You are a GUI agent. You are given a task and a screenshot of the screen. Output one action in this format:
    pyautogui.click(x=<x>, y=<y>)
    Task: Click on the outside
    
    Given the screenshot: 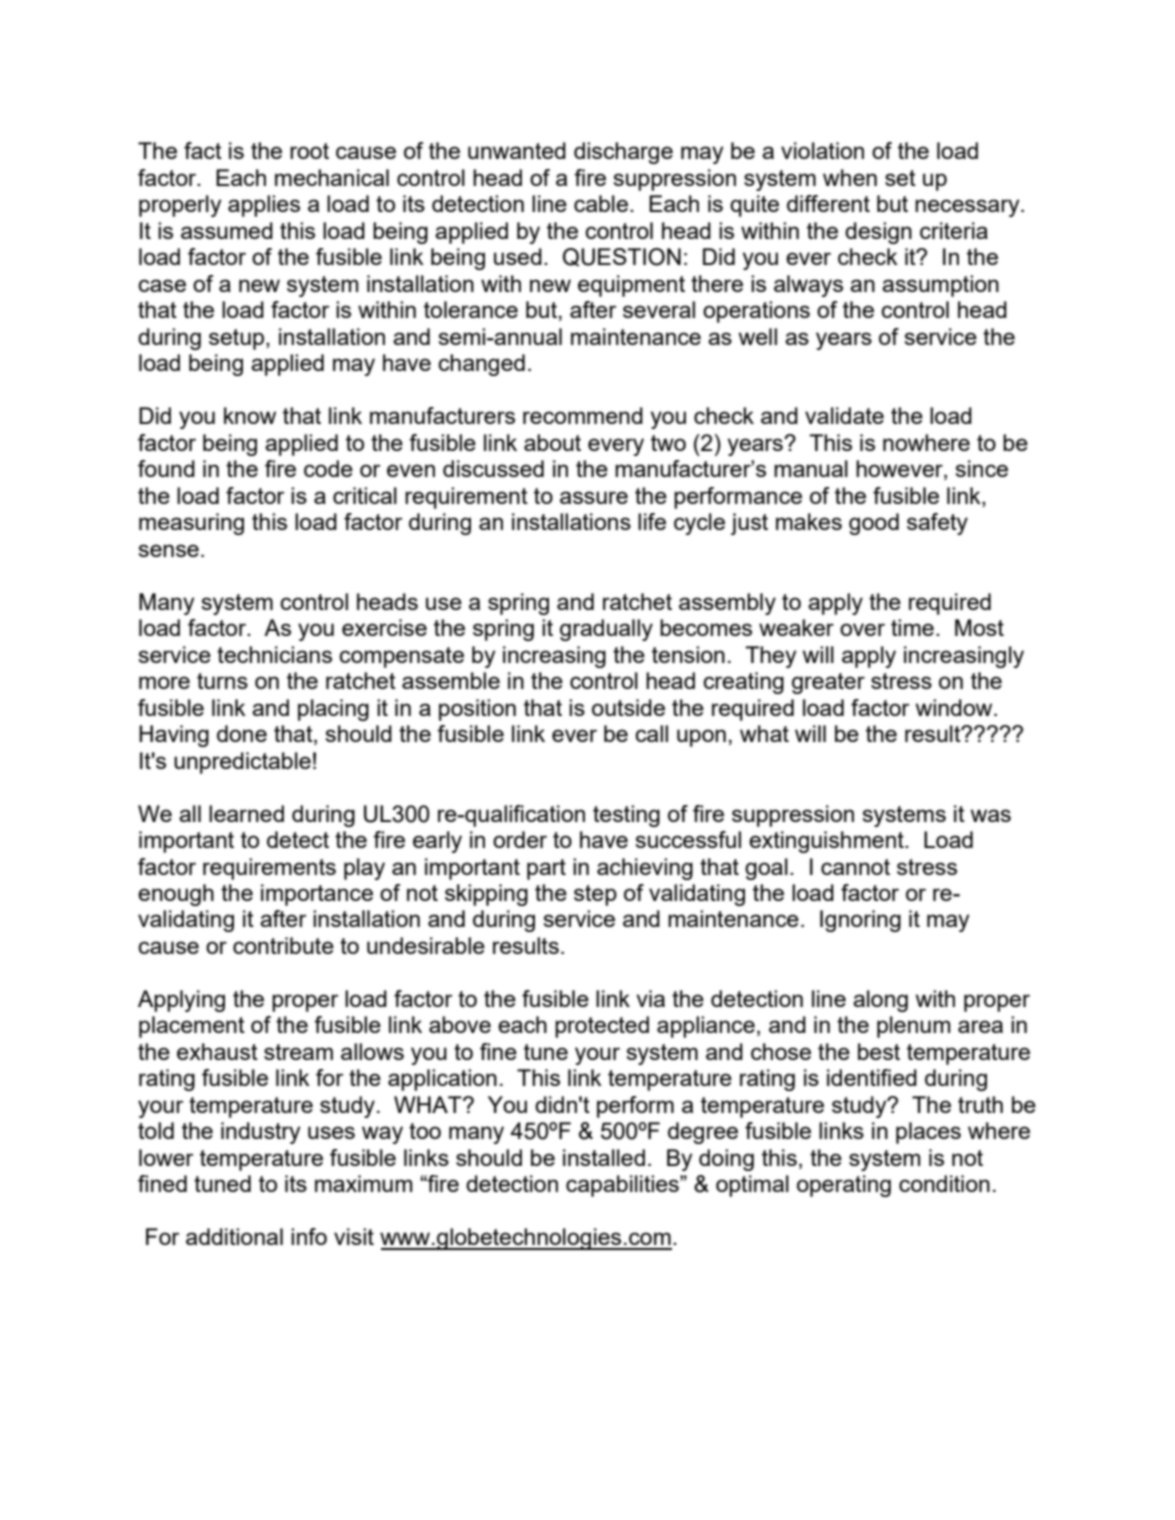 What is the action you would take?
    pyautogui.click(x=628, y=707)
